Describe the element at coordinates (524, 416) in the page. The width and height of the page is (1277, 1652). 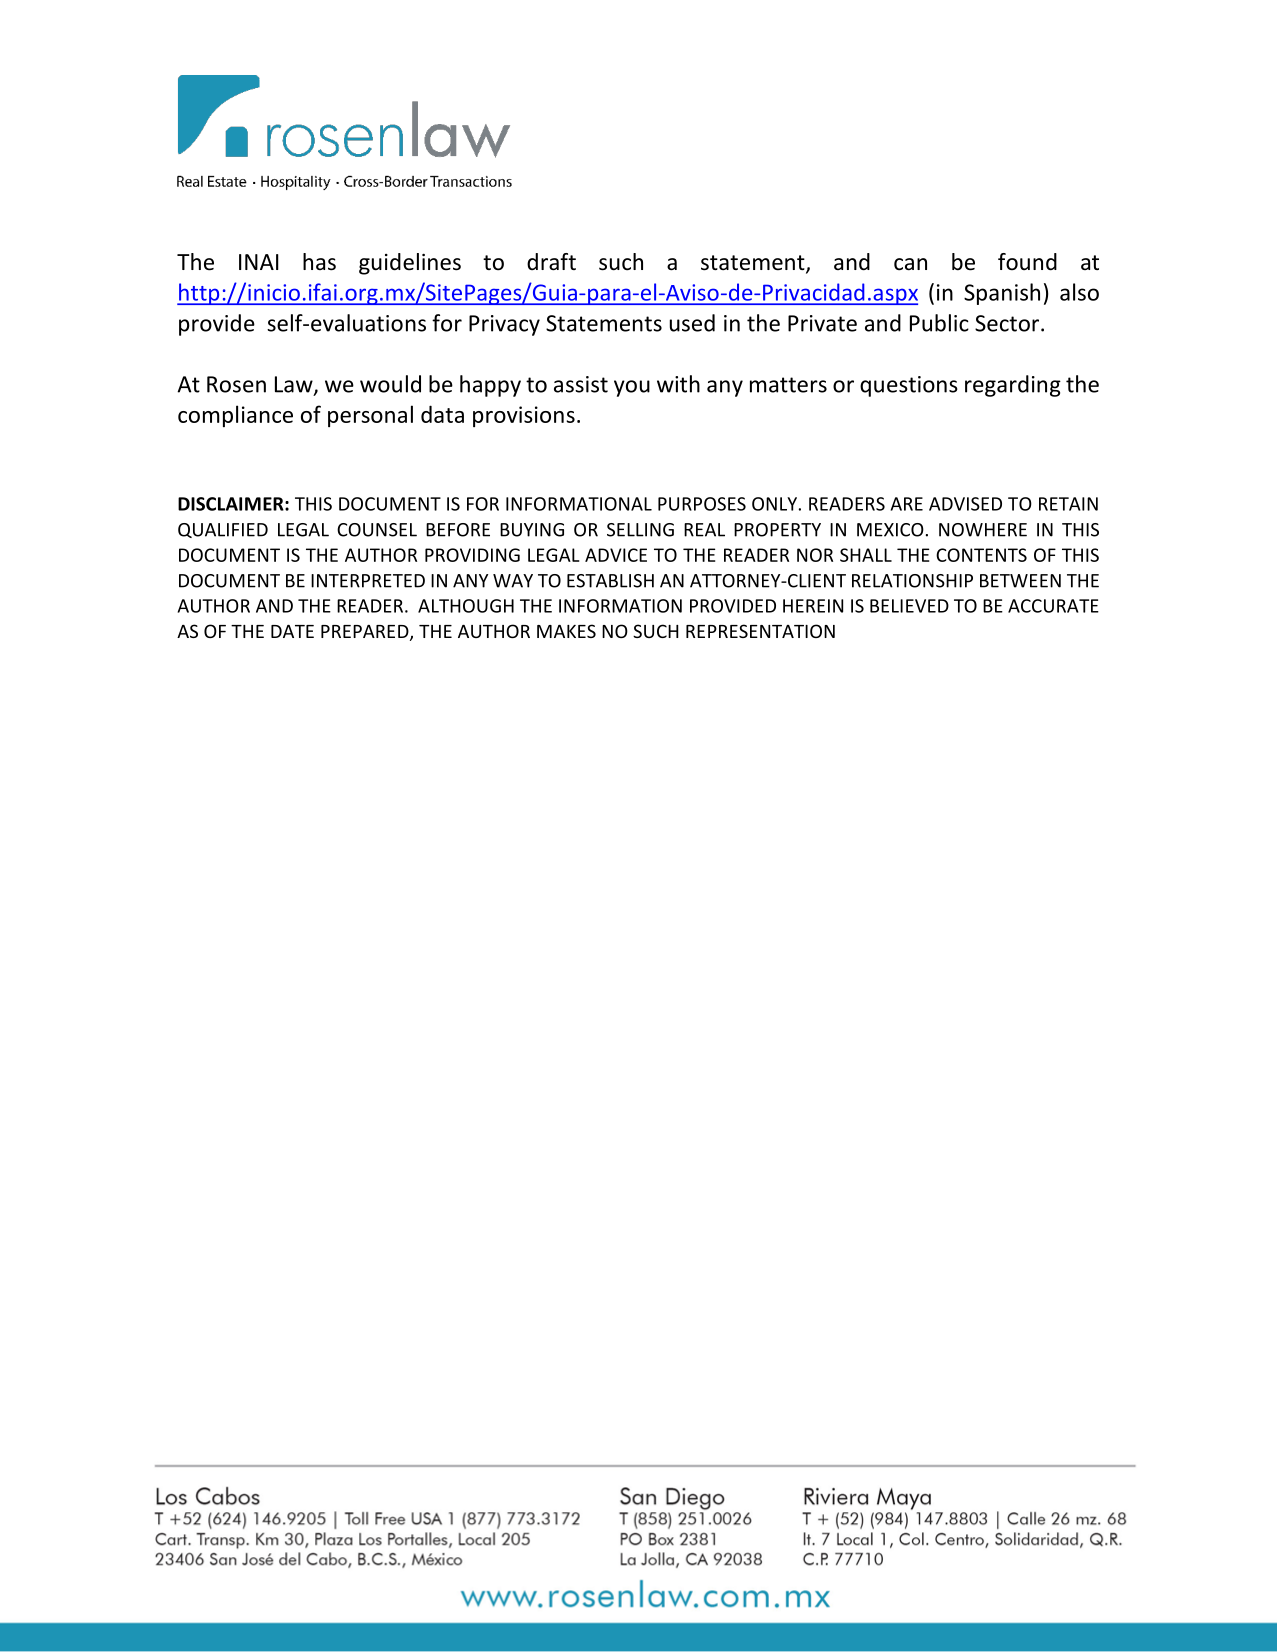
I see `provisions` at that location.
